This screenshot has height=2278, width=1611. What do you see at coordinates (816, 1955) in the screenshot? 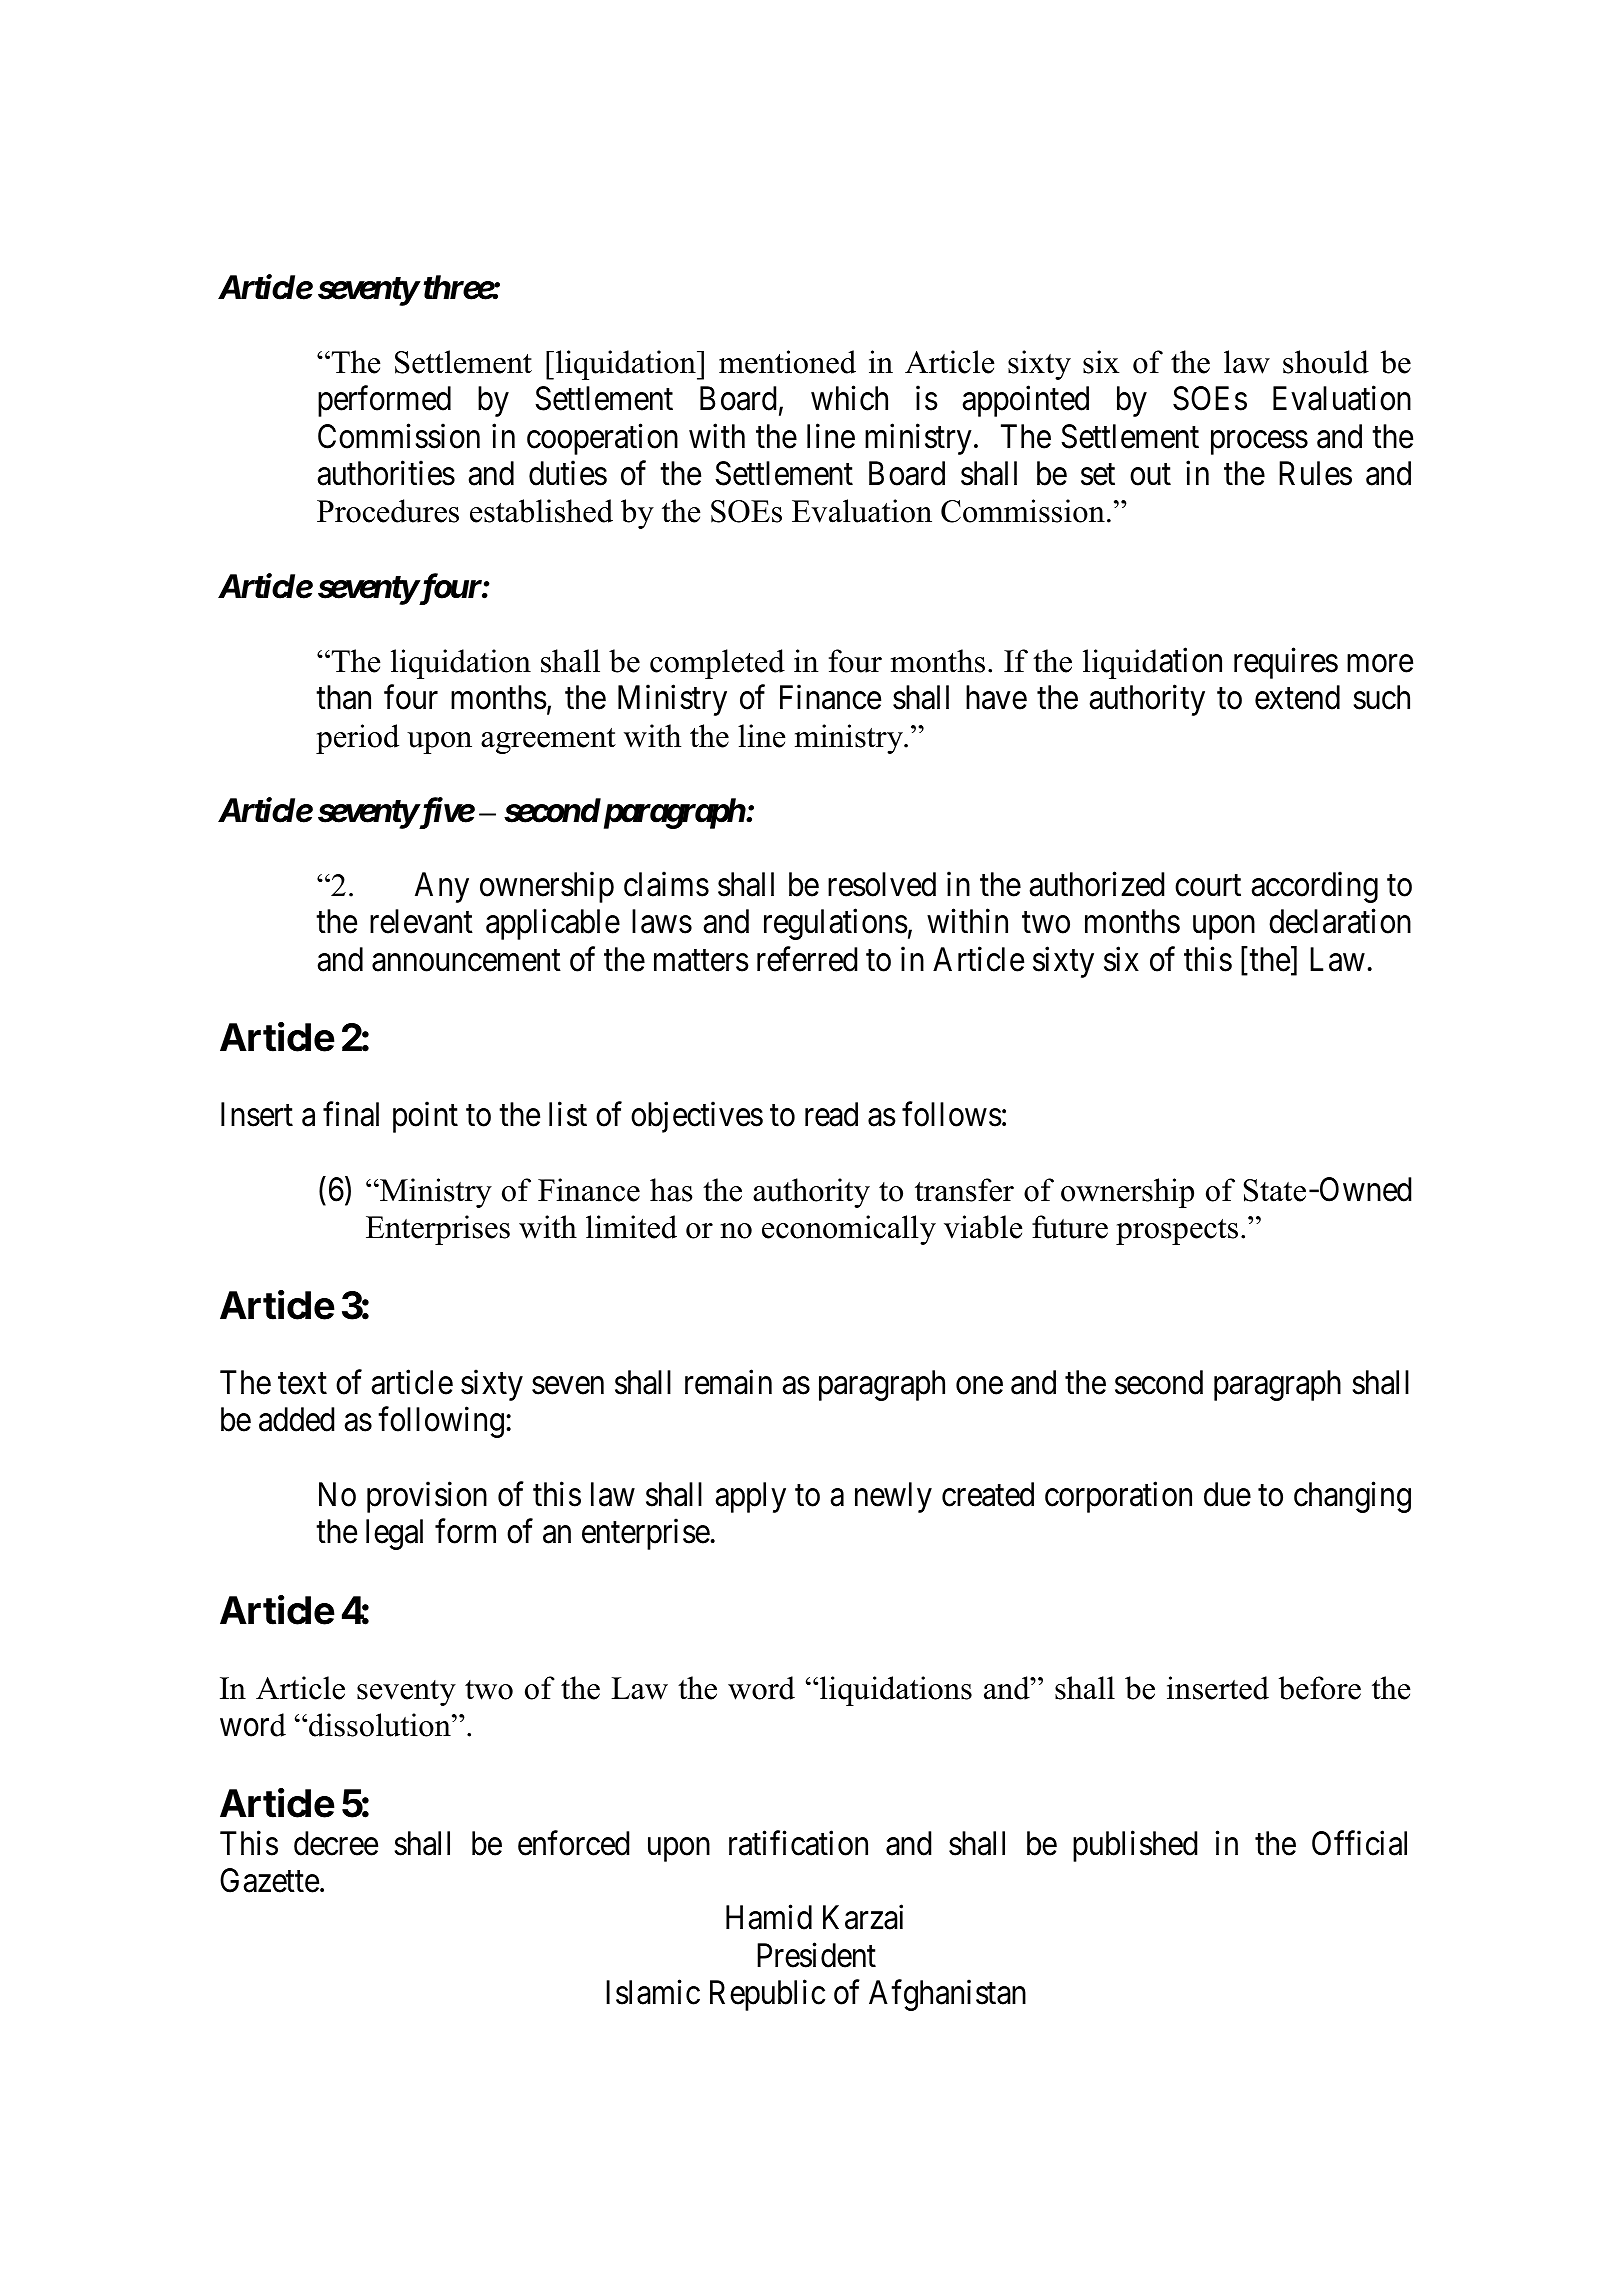
I see `President` at bounding box center [816, 1955].
